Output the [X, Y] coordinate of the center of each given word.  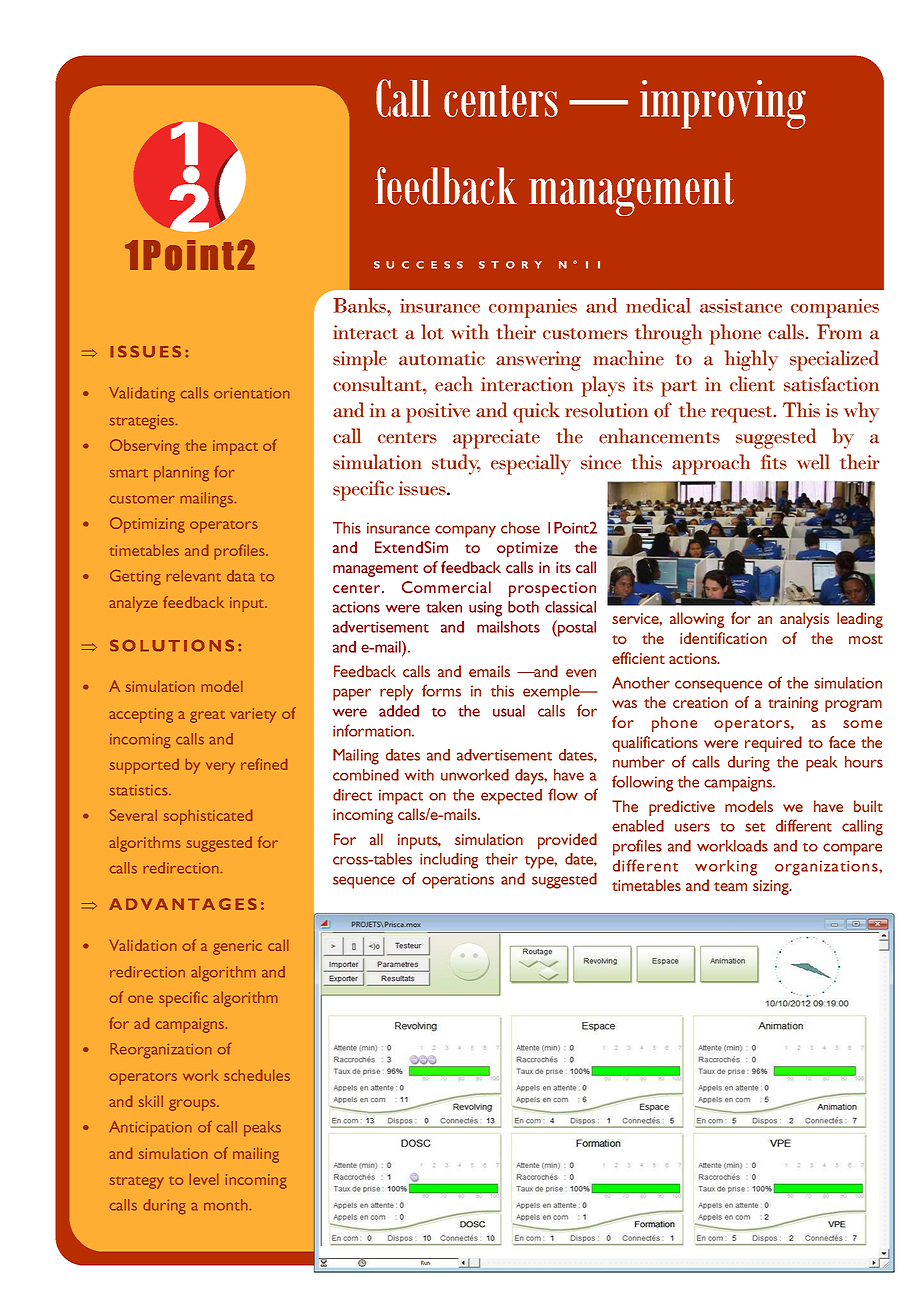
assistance [741, 306]
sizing [772, 887]
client [752, 384]
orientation [252, 393]
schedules [257, 1075]
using [485, 609]
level [204, 1179]
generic [237, 947]
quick [536, 412]
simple [360, 360]
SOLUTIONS [172, 645]
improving [723, 104]
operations [458, 881]
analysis [804, 620]
